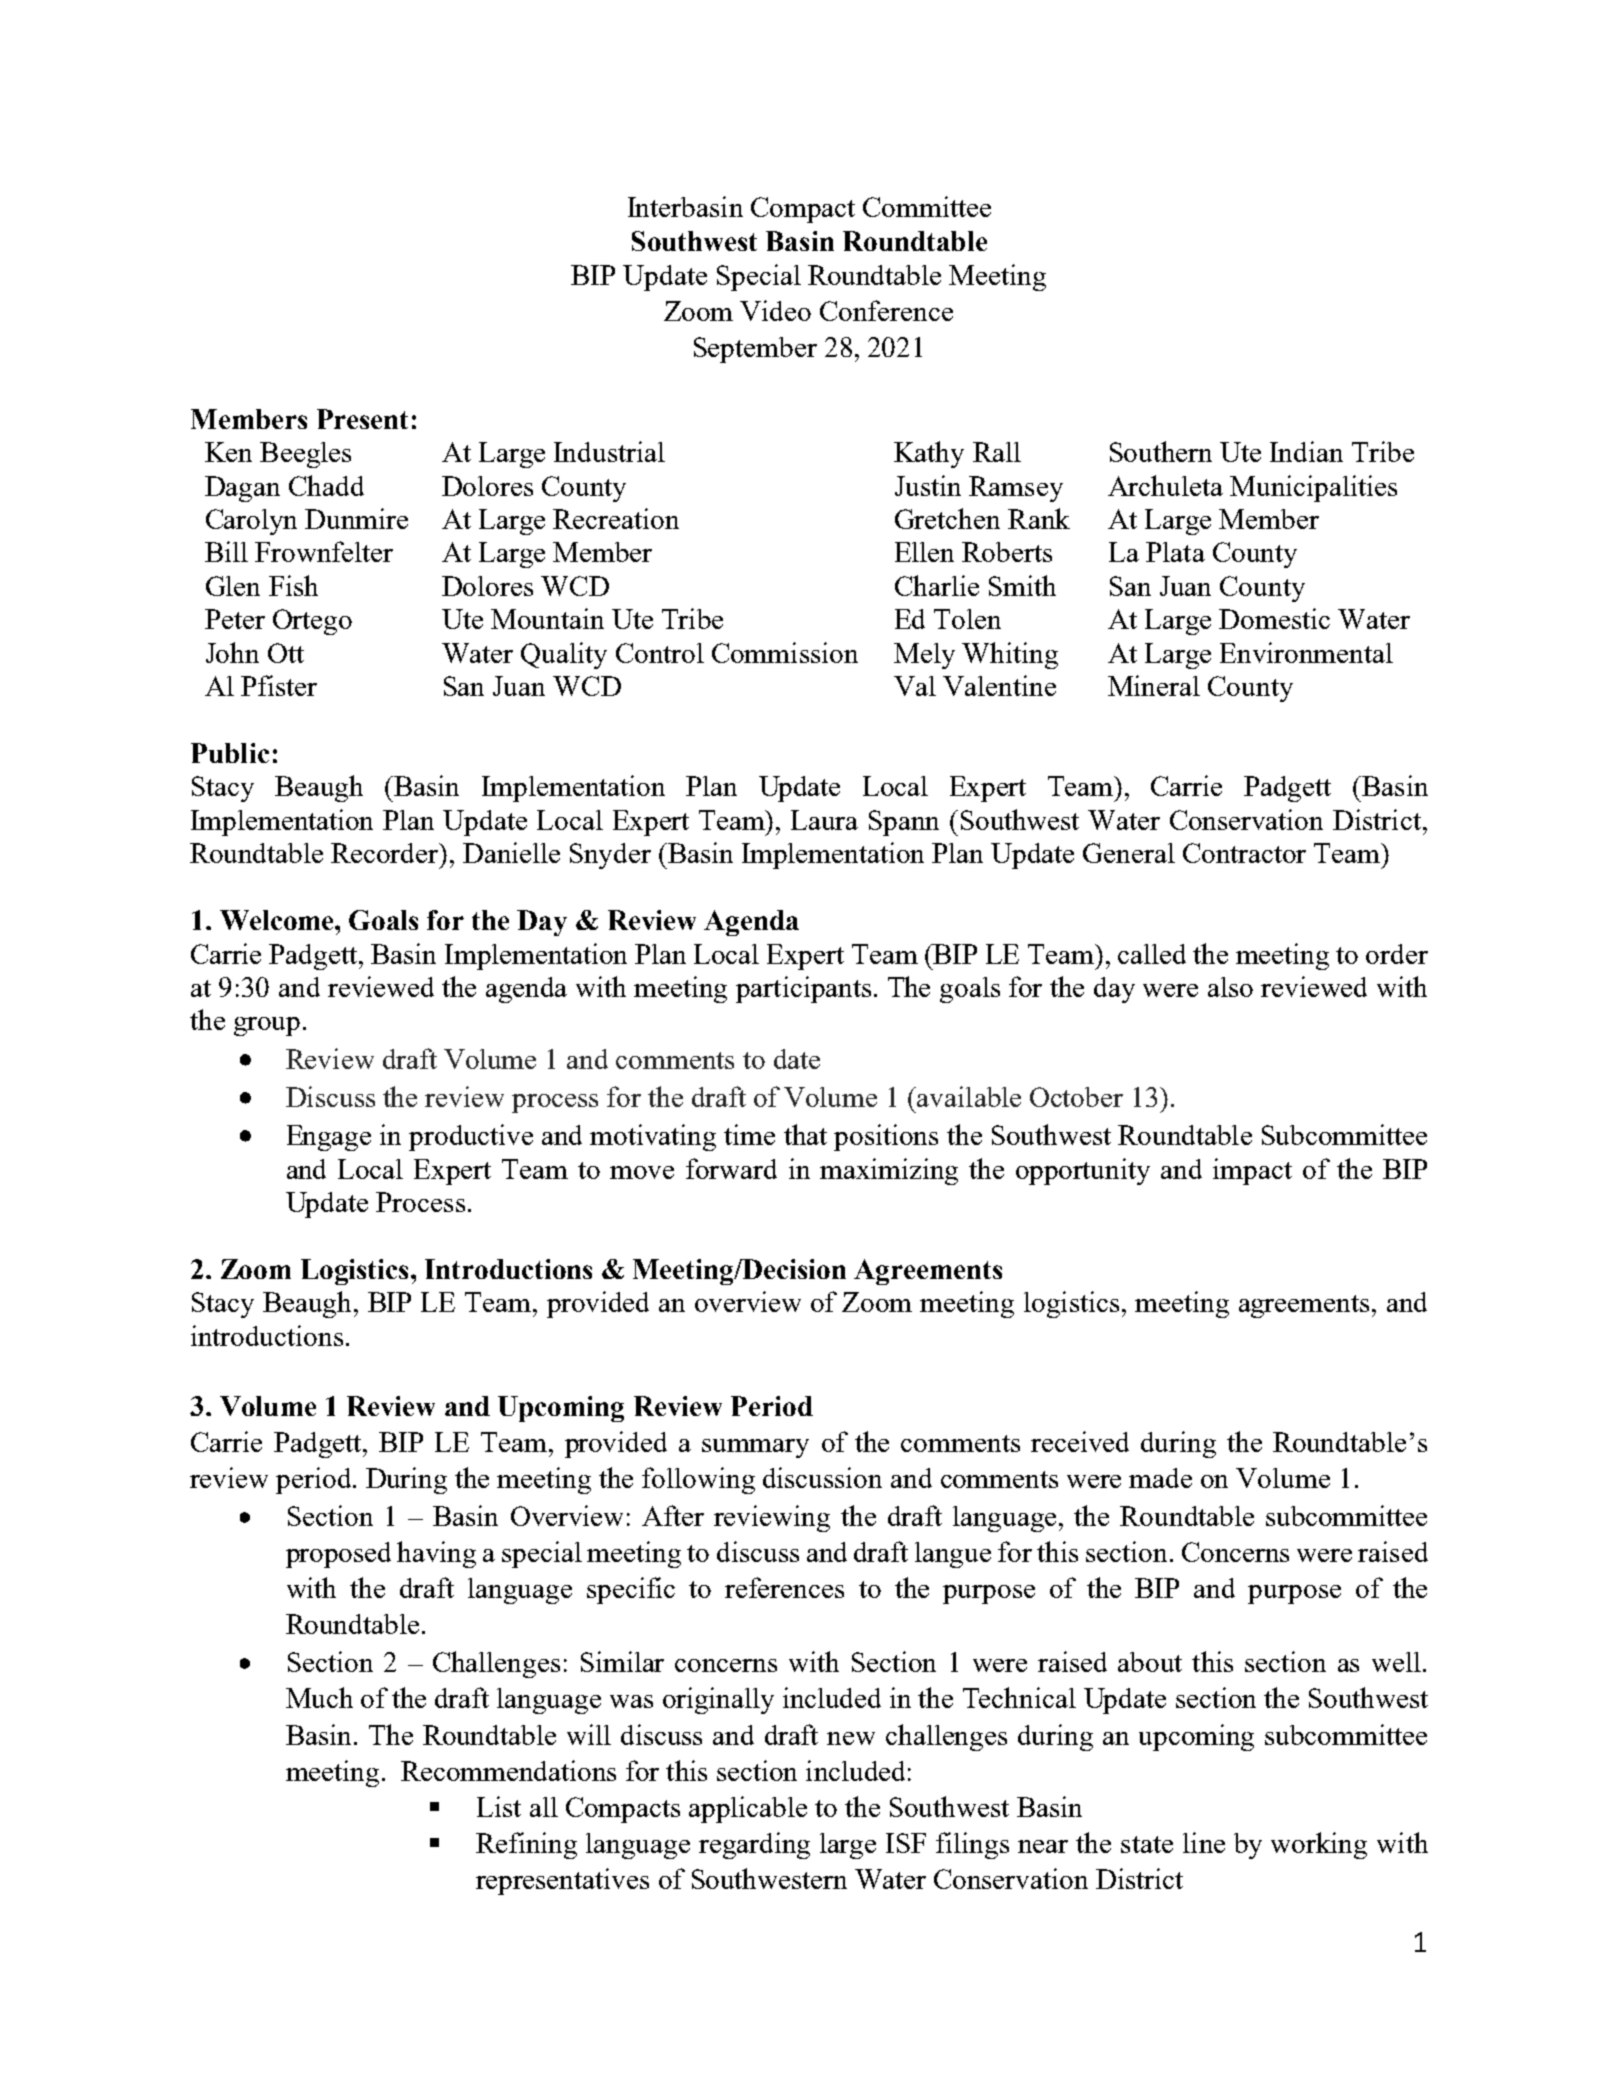 The width and height of the screenshot is (1618, 2094). Describe the element at coordinates (755, 1448) in the screenshot. I see `summary` at that location.
